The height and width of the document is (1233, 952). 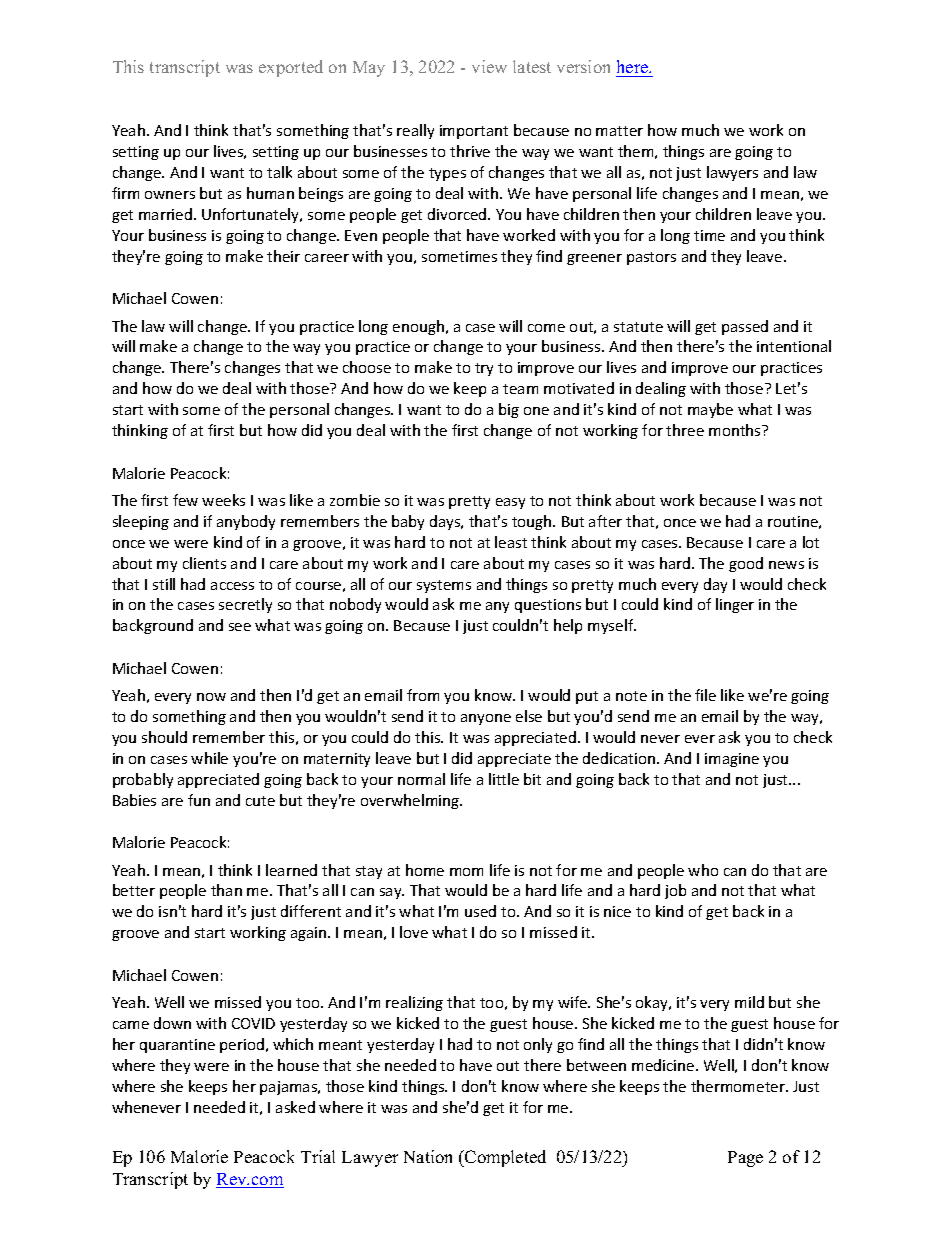 I want to click on Completed, so click(x=504, y=1158).
